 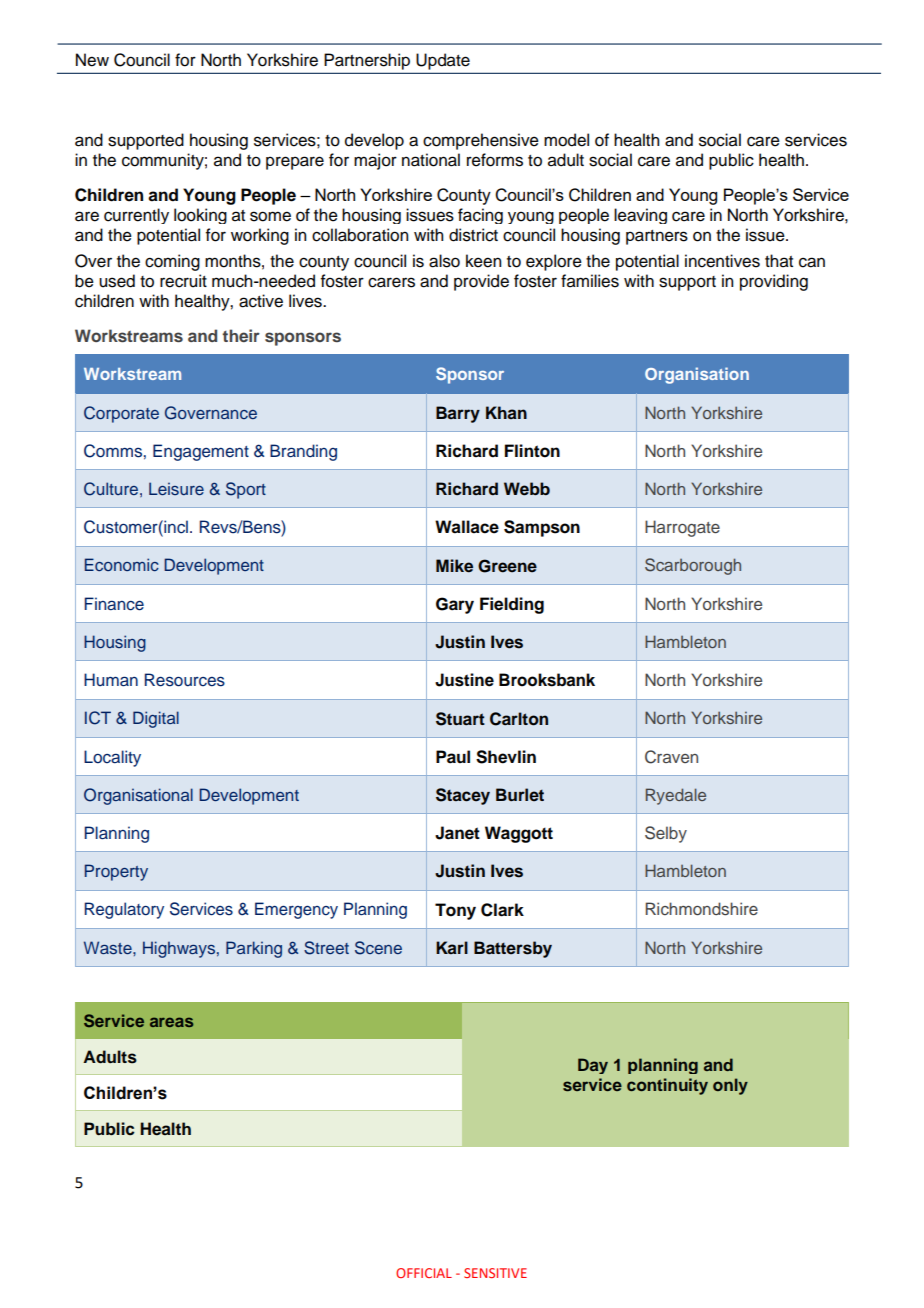 I want to click on leaving, so click(x=640, y=216).
